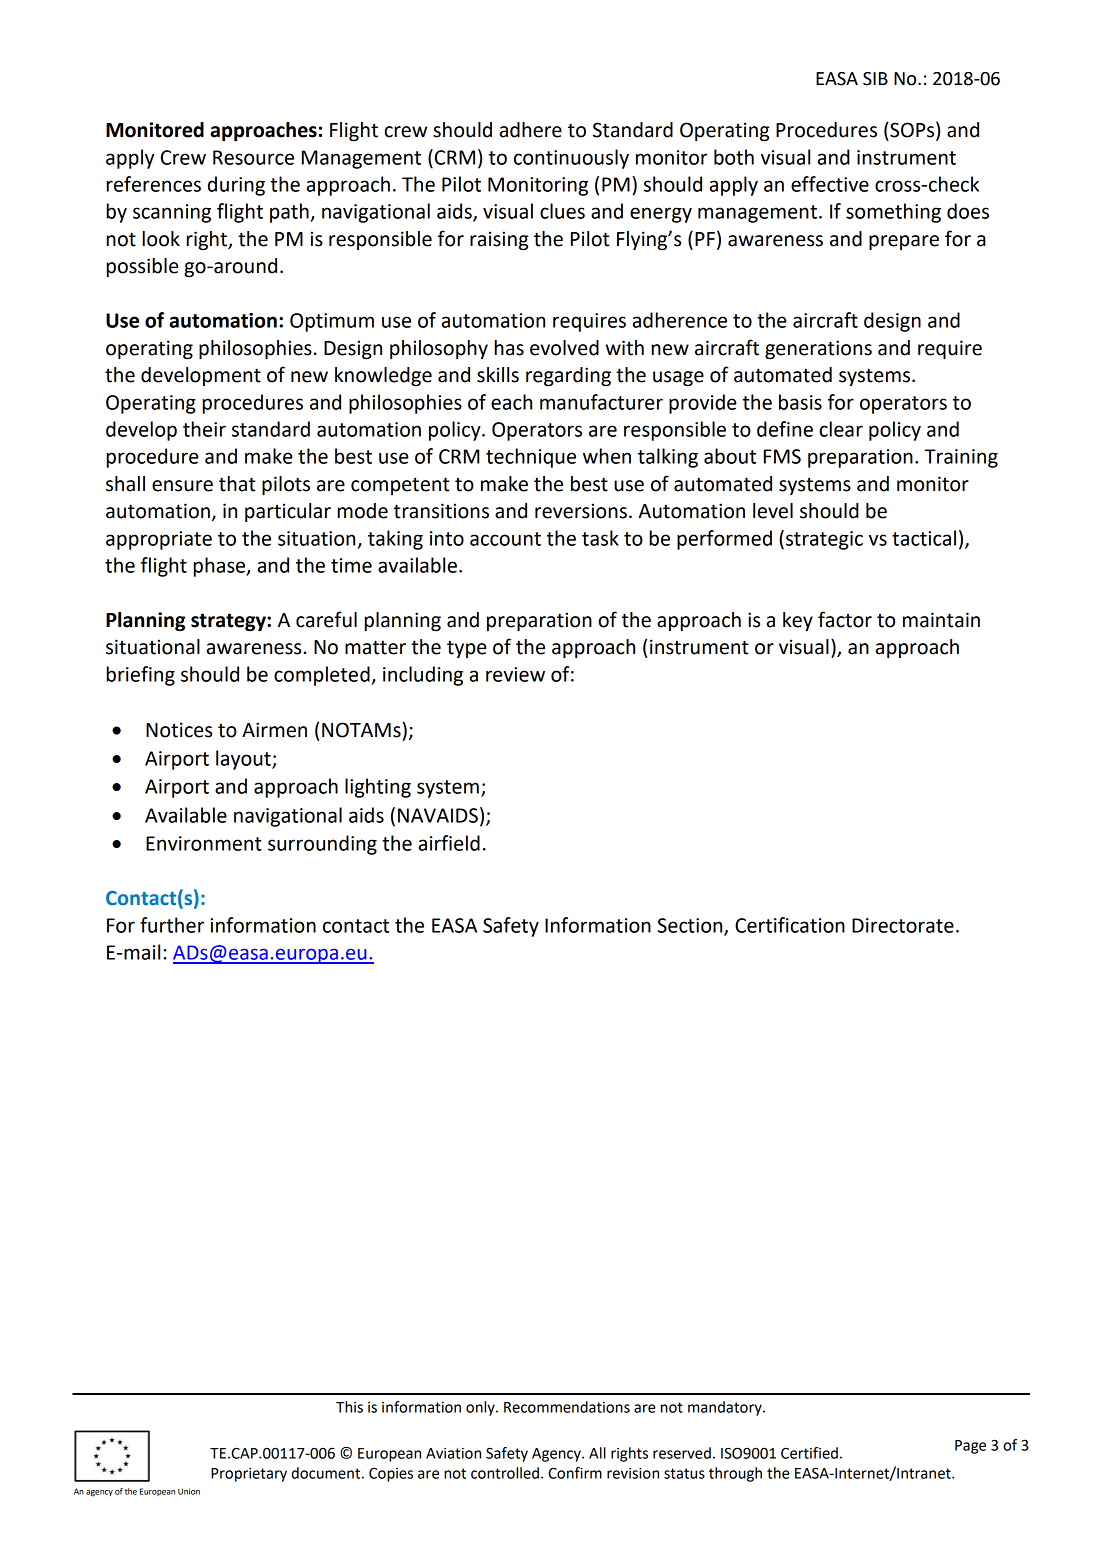  Describe the element at coordinates (809, 1453) in the document. I see `Certified` at that location.
